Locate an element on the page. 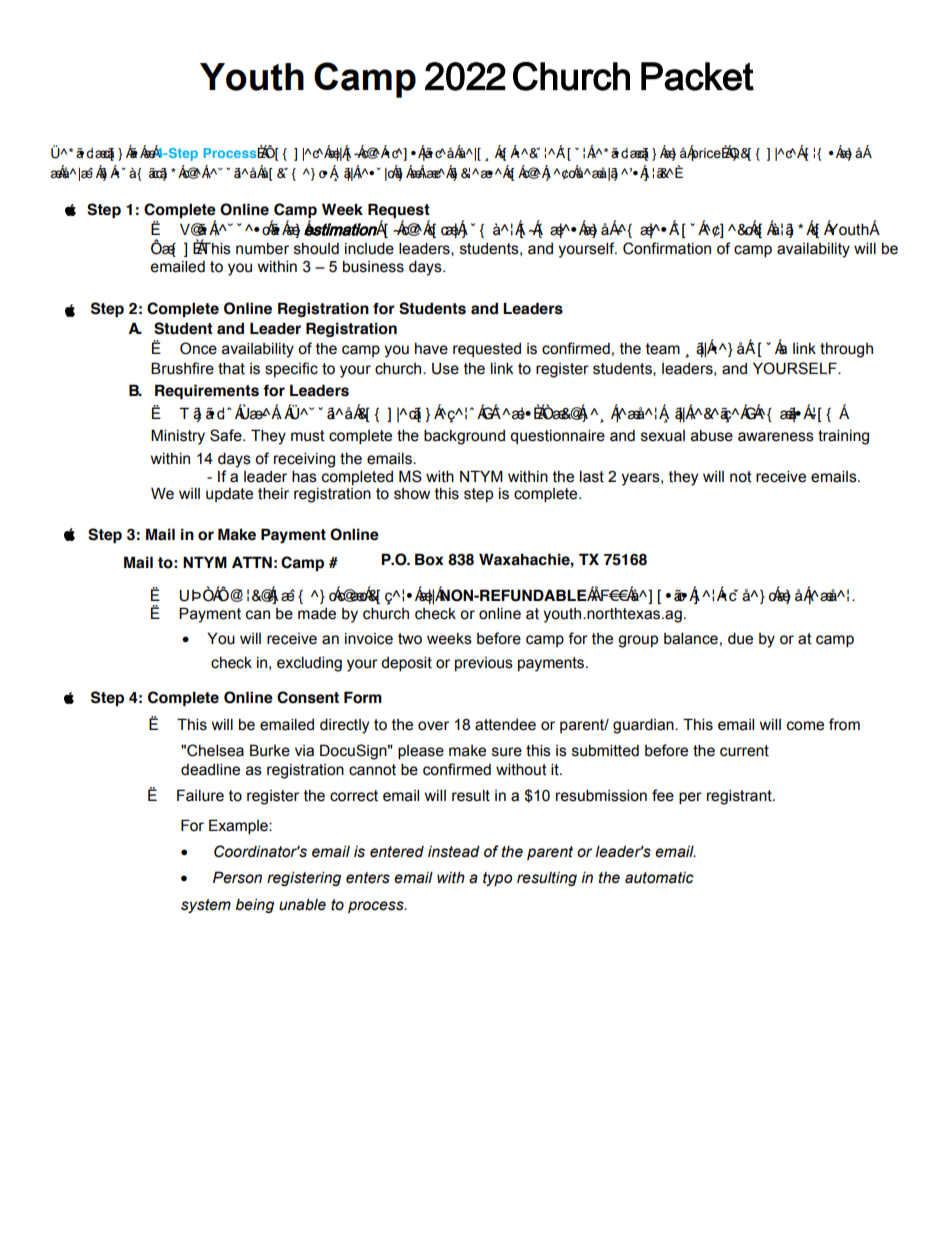 This page has width=952, height=1233. should is located at coordinates (316, 249).
